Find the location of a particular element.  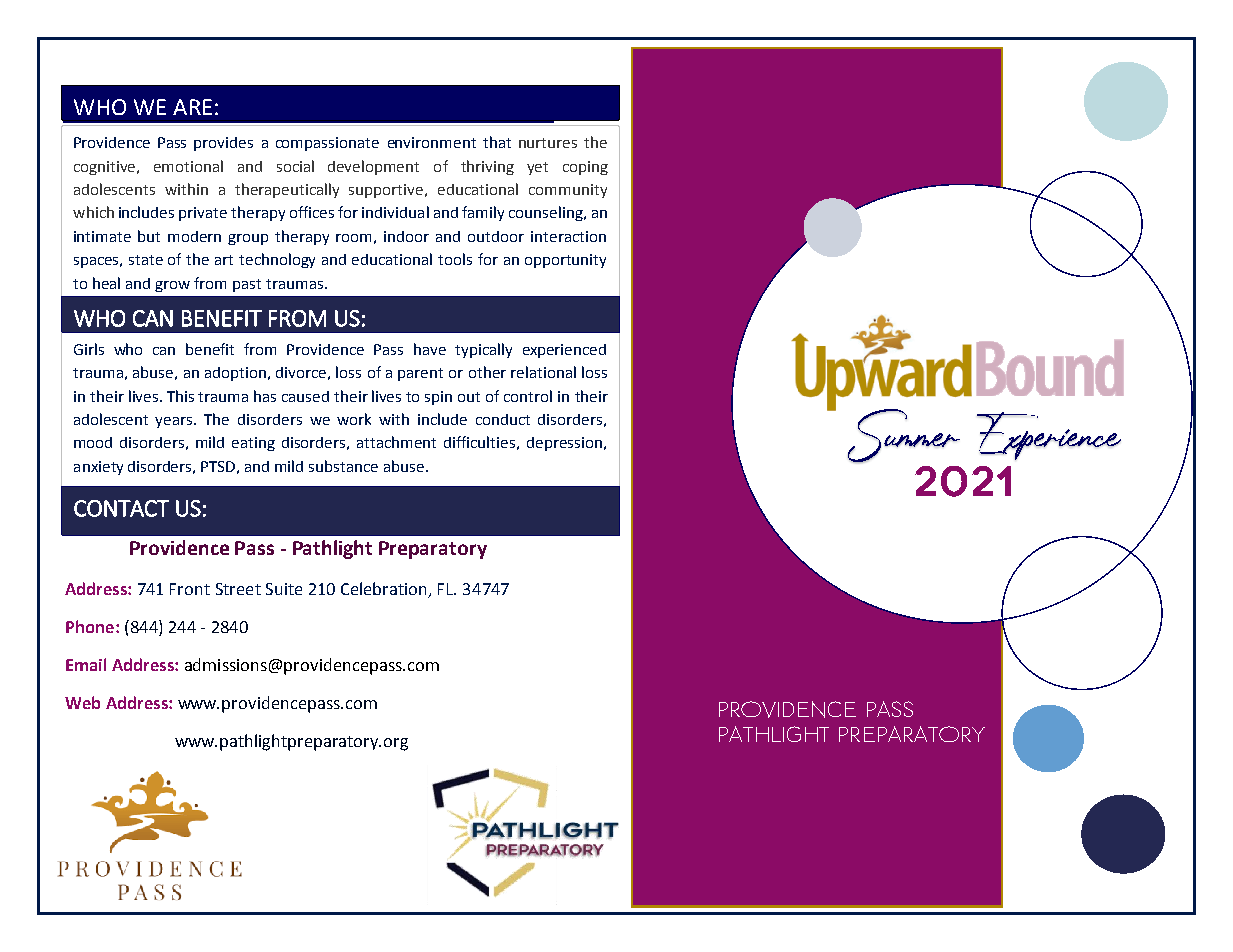

Front is located at coordinates (190, 589).
